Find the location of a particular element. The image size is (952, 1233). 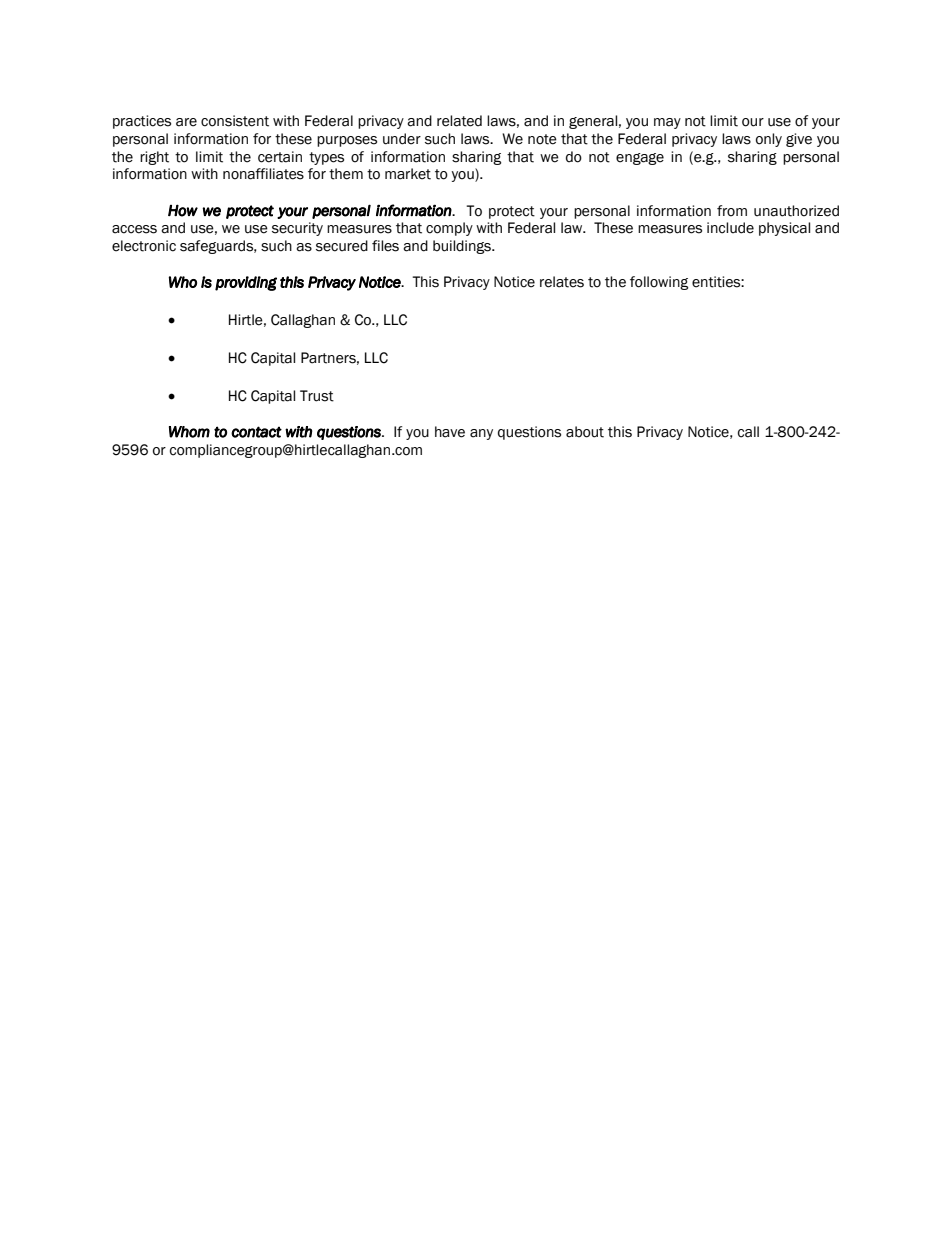

related is located at coordinates (459, 121).
